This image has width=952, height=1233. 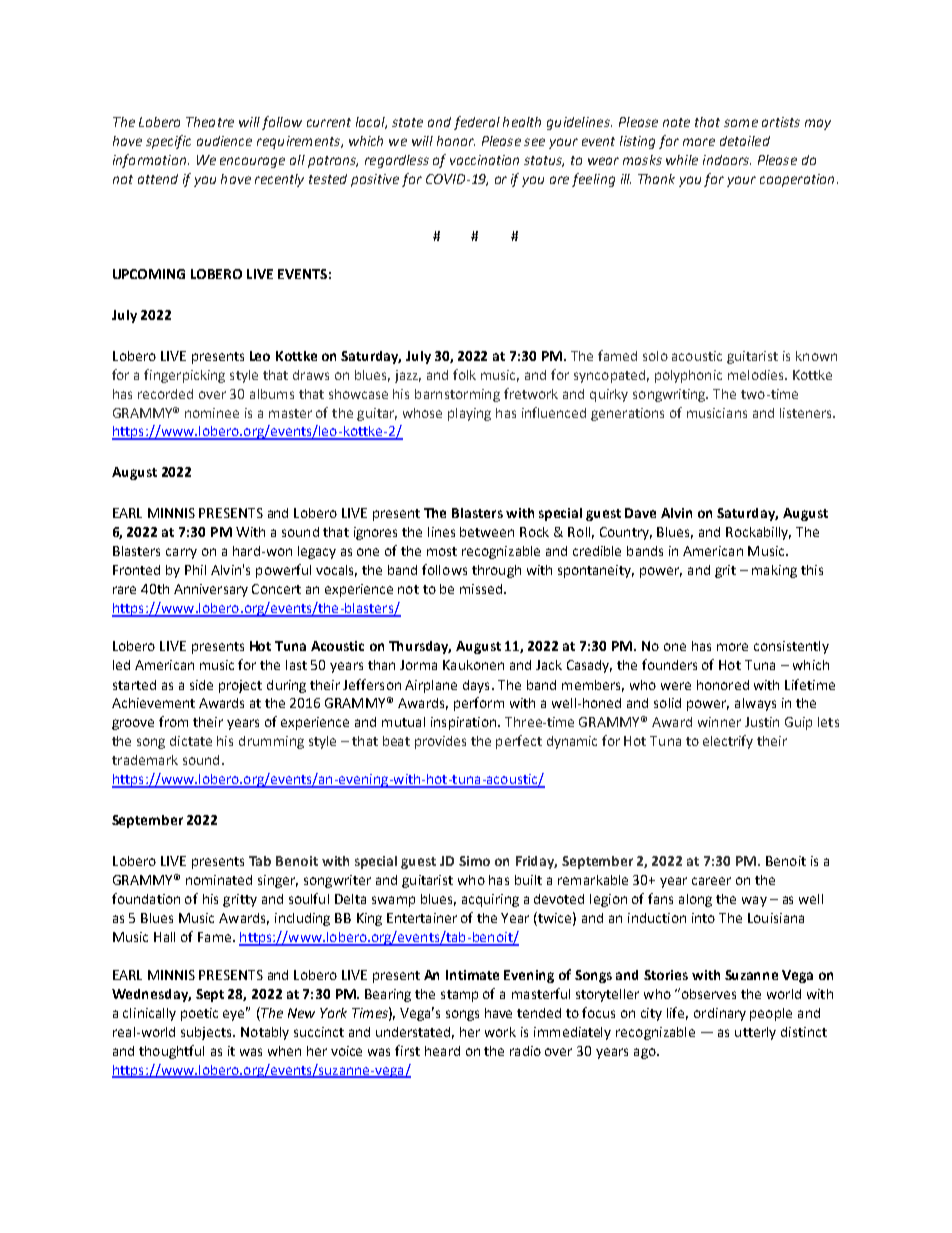 What do you see at coordinates (728, 742) in the image?
I see `electrify` at bounding box center [728, 742].
